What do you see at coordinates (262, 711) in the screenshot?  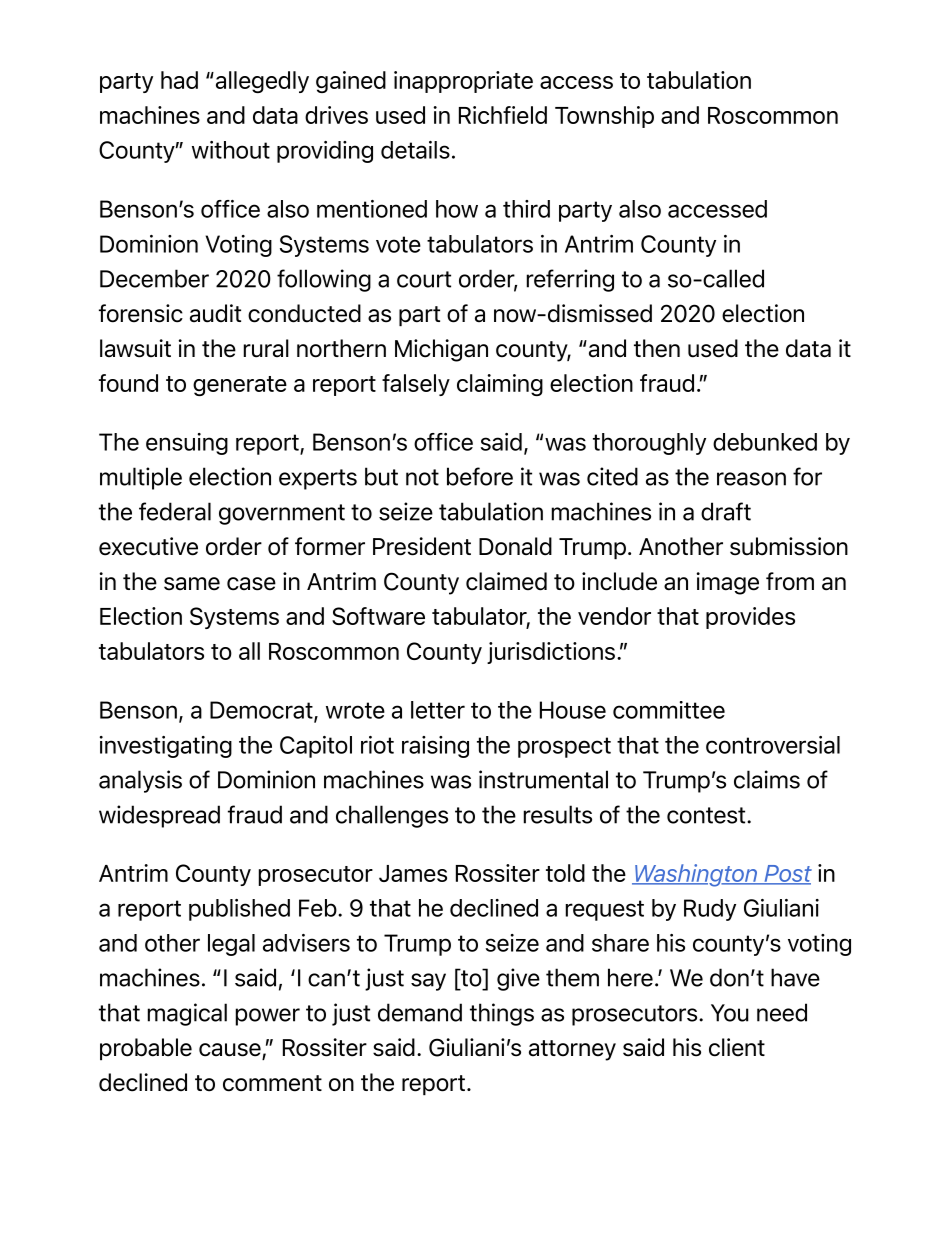 I see `Democrat` at bounding box center [262, 711].
